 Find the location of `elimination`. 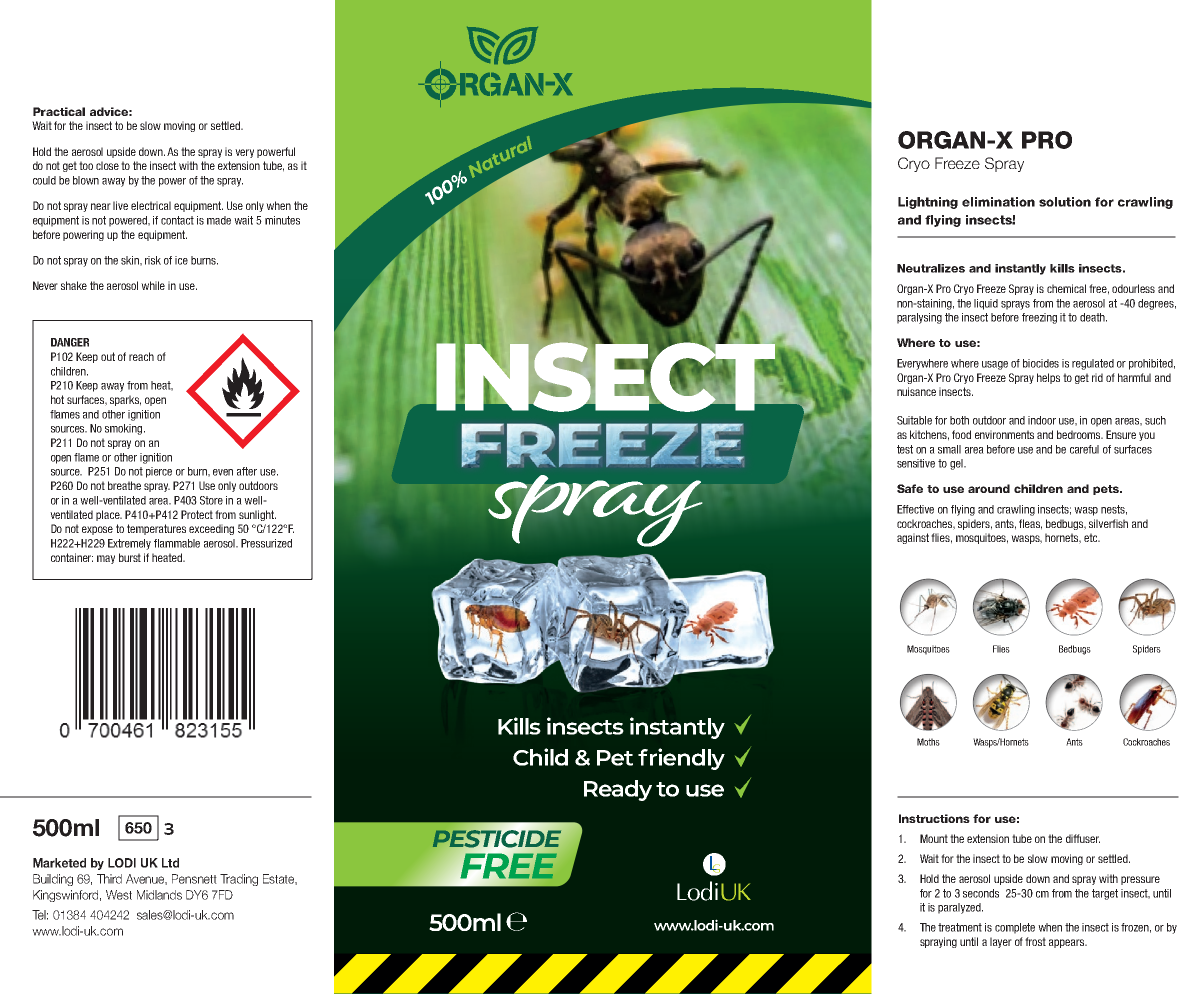

elimination is located at coordinates (998, 202).
